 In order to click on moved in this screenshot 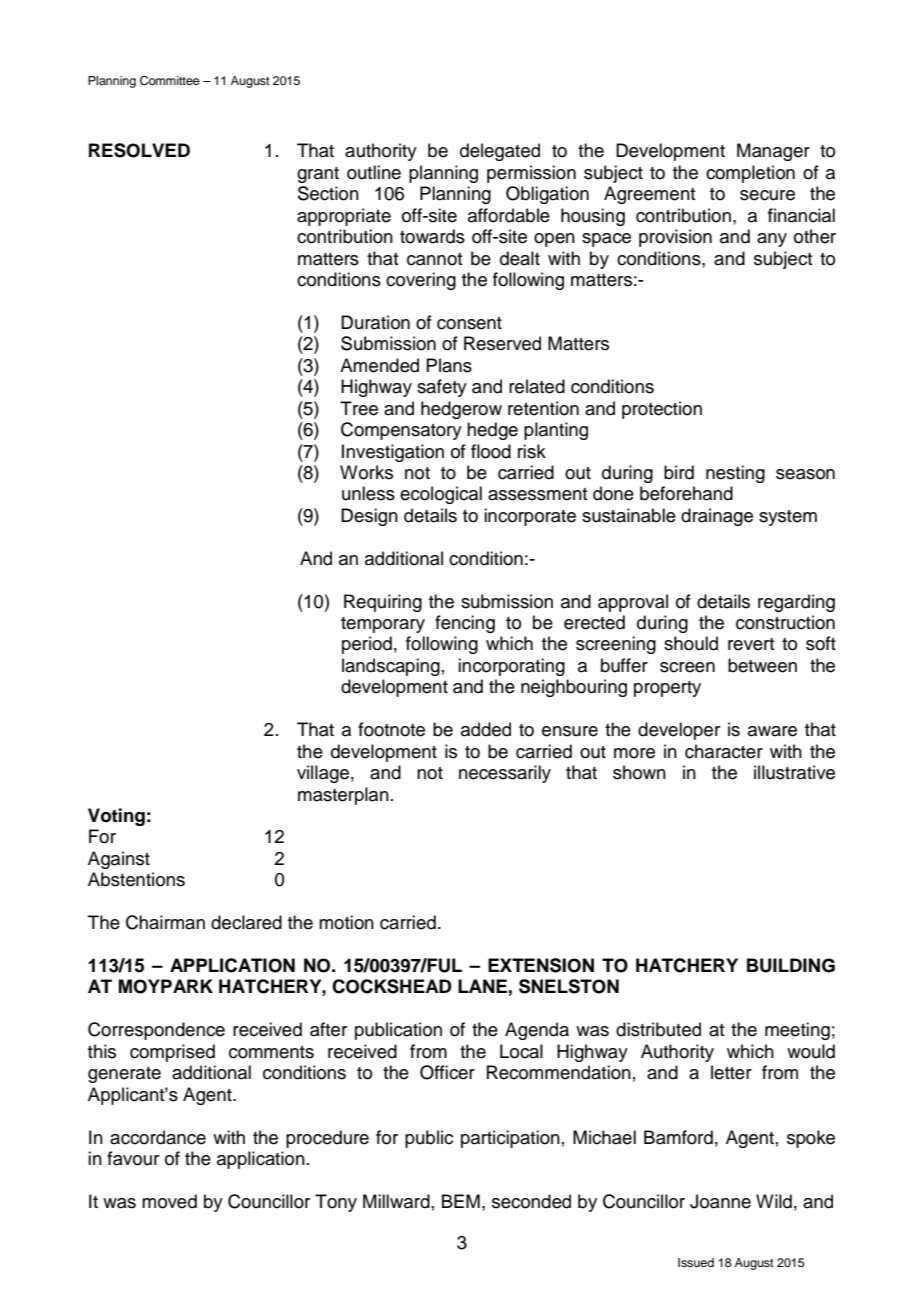, I will do `click(169, 1201)`.
